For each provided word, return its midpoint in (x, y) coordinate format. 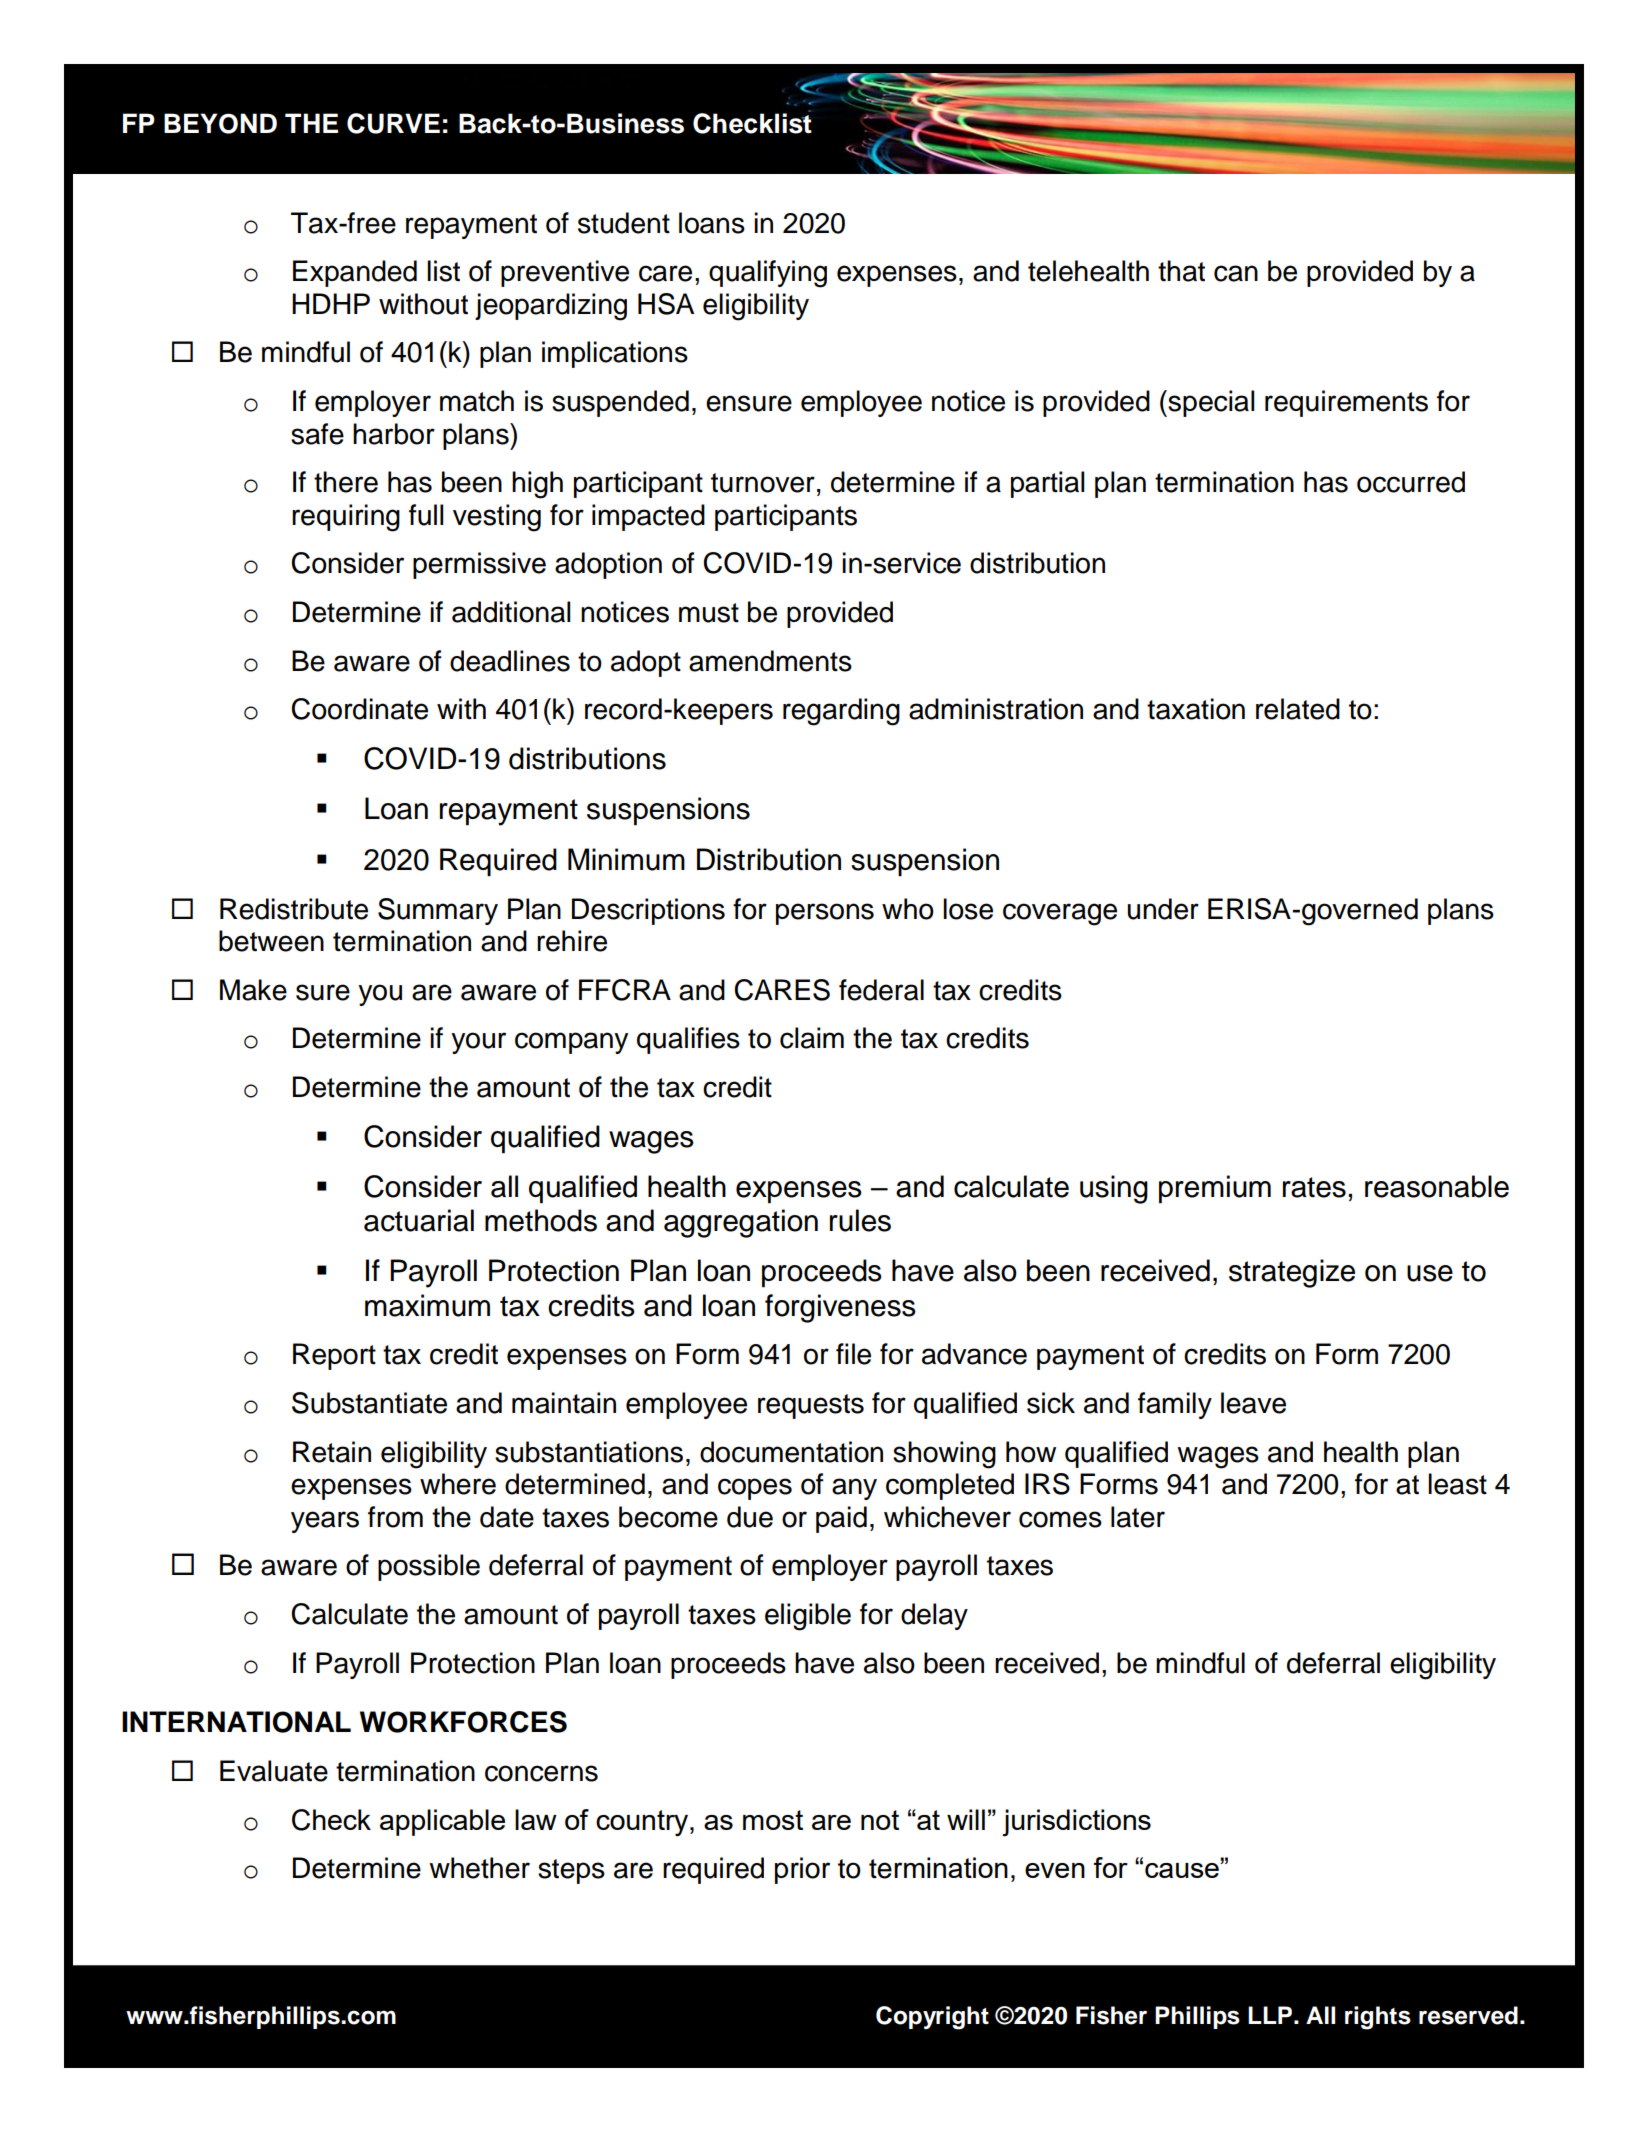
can (1236, 273)
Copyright (932, 2018)
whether (479, 1868)
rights (1378, 2018)
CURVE (393, 123)
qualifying (768, 274)
